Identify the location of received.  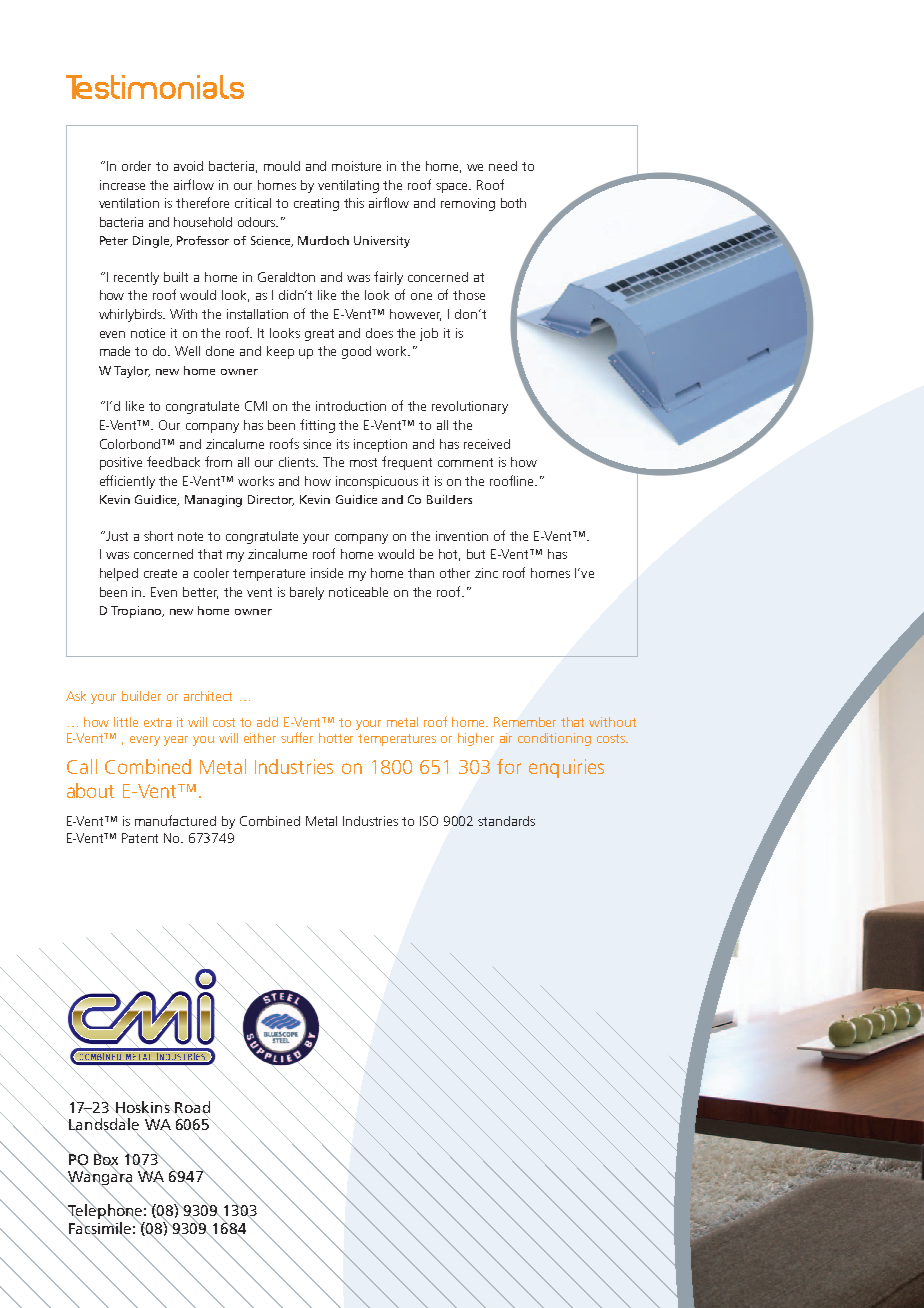
(487, 444).
